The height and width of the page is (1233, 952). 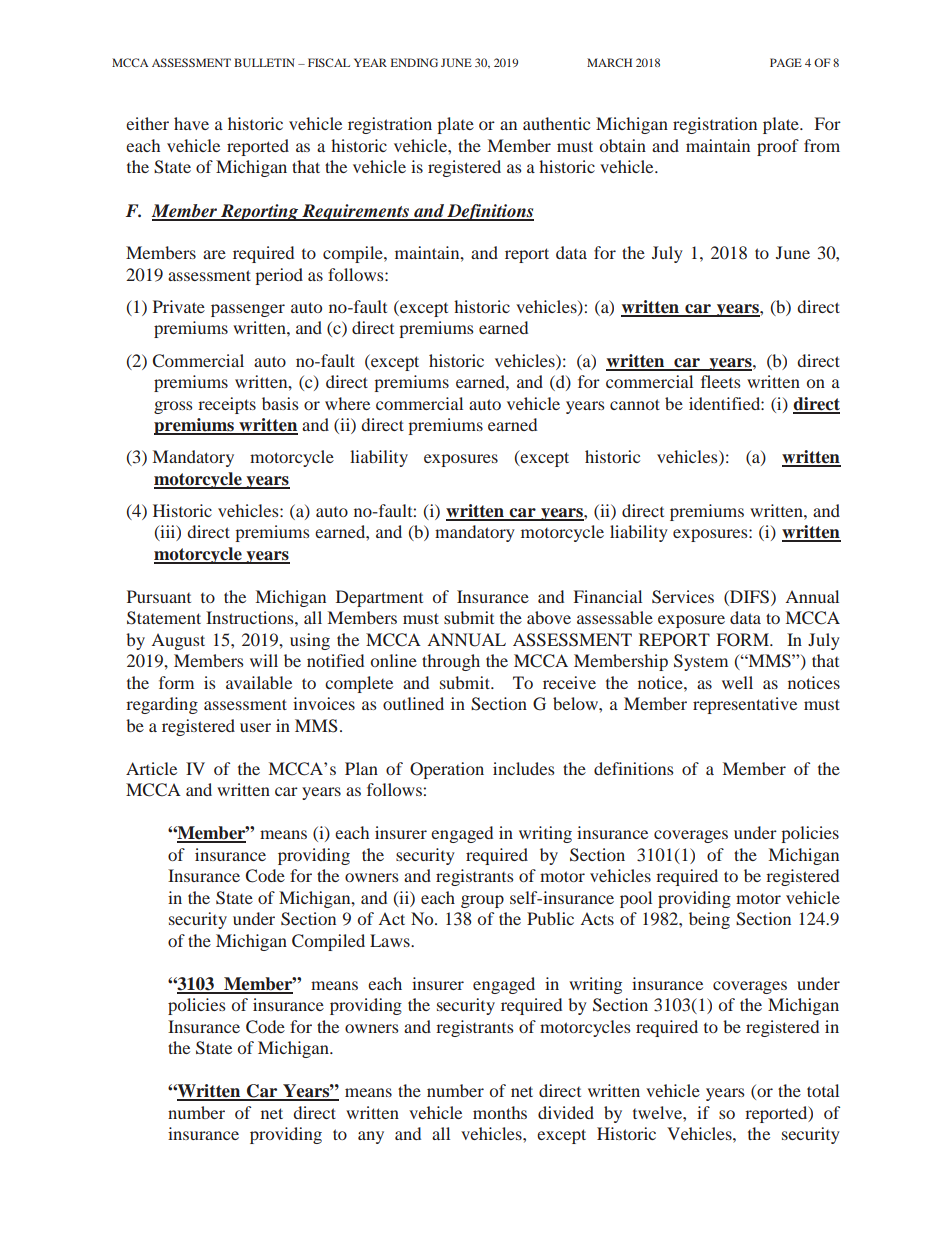 What do you see at coordinates (482, 901) in the page?
I see `group` at bounding box center [482, 901].
